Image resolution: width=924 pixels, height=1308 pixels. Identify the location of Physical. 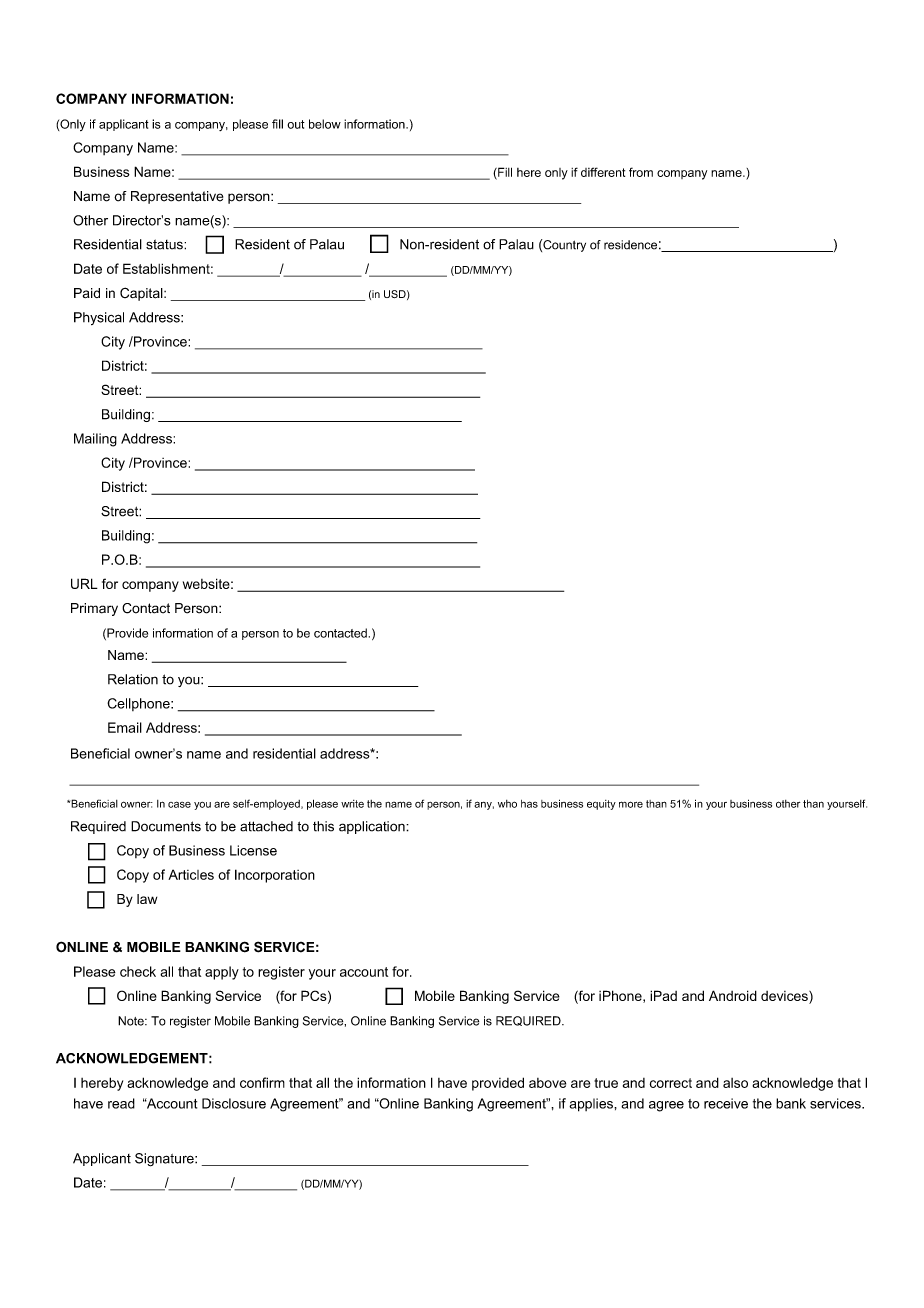
(99, 318).
